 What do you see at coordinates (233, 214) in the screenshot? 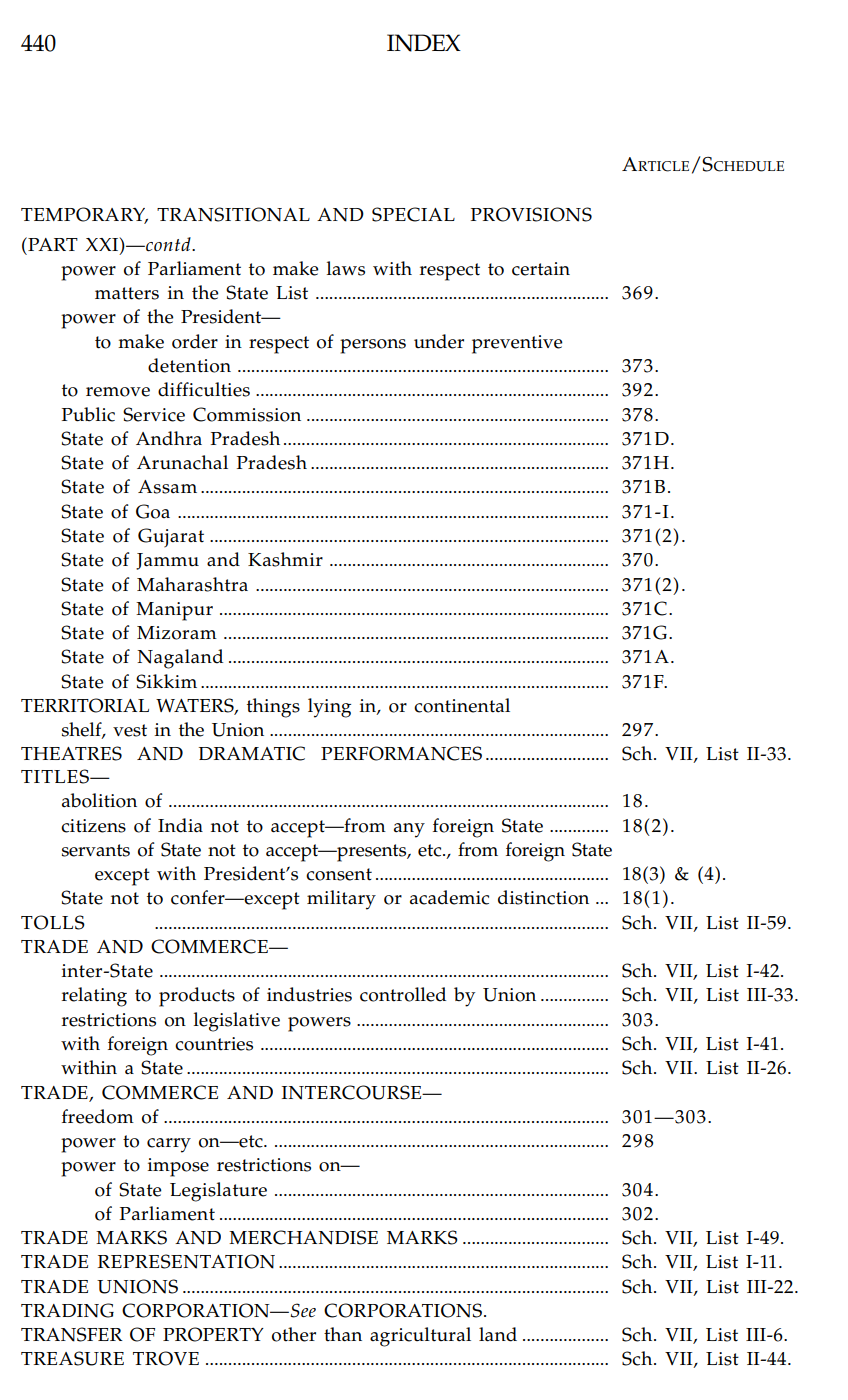
I see `TRANSITIONAL` at bounding box center [233, 214].
